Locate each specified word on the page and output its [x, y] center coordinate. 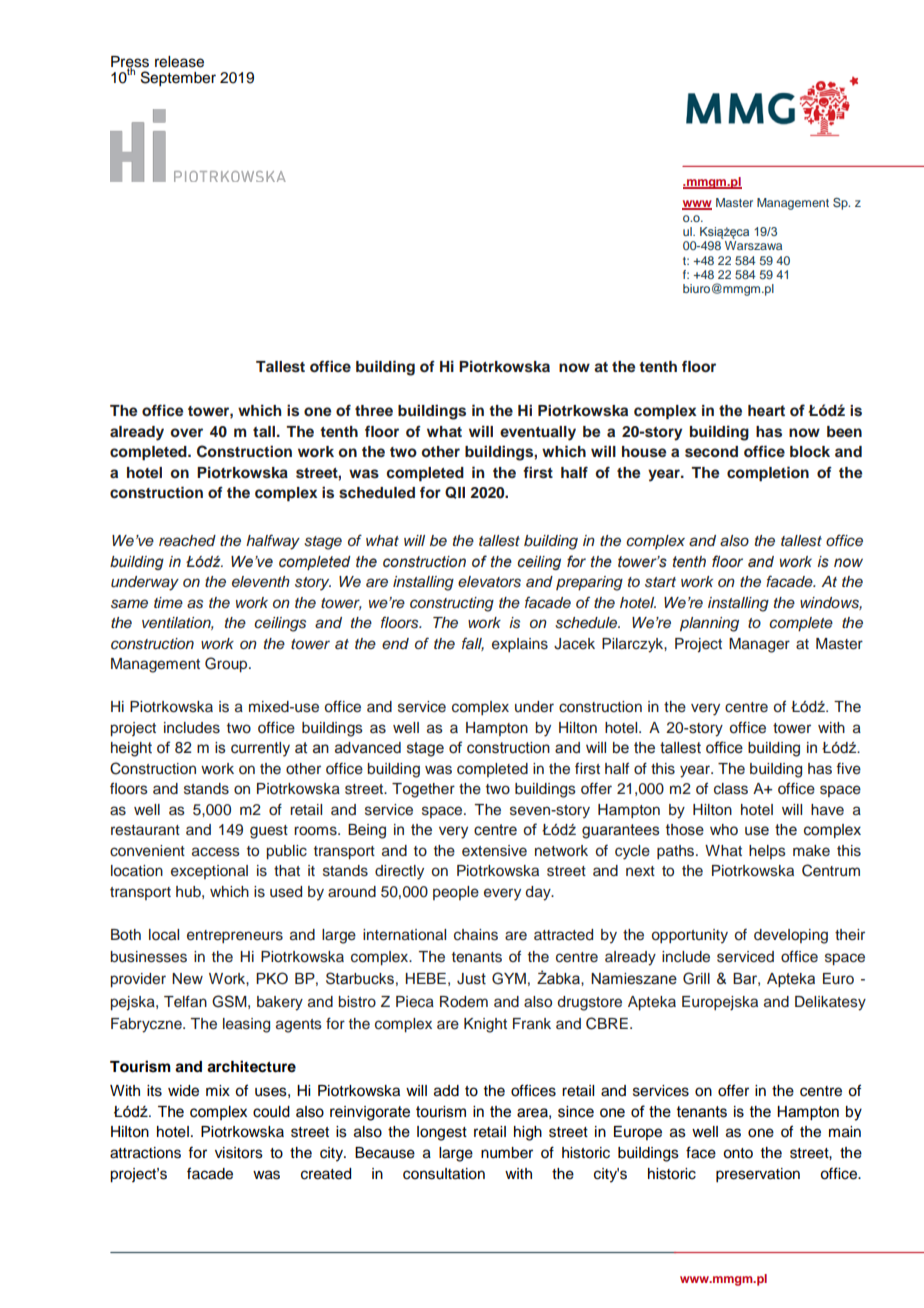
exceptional [209, 872]
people [456, 893]
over [186, 432]
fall [473, 644]
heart [766, 411]
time [168, 602]
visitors [239, 1153]
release [179, 62]
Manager [759, 645]
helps [767, 852]
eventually [538, 433]
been [844, 431]
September [178, 79]
